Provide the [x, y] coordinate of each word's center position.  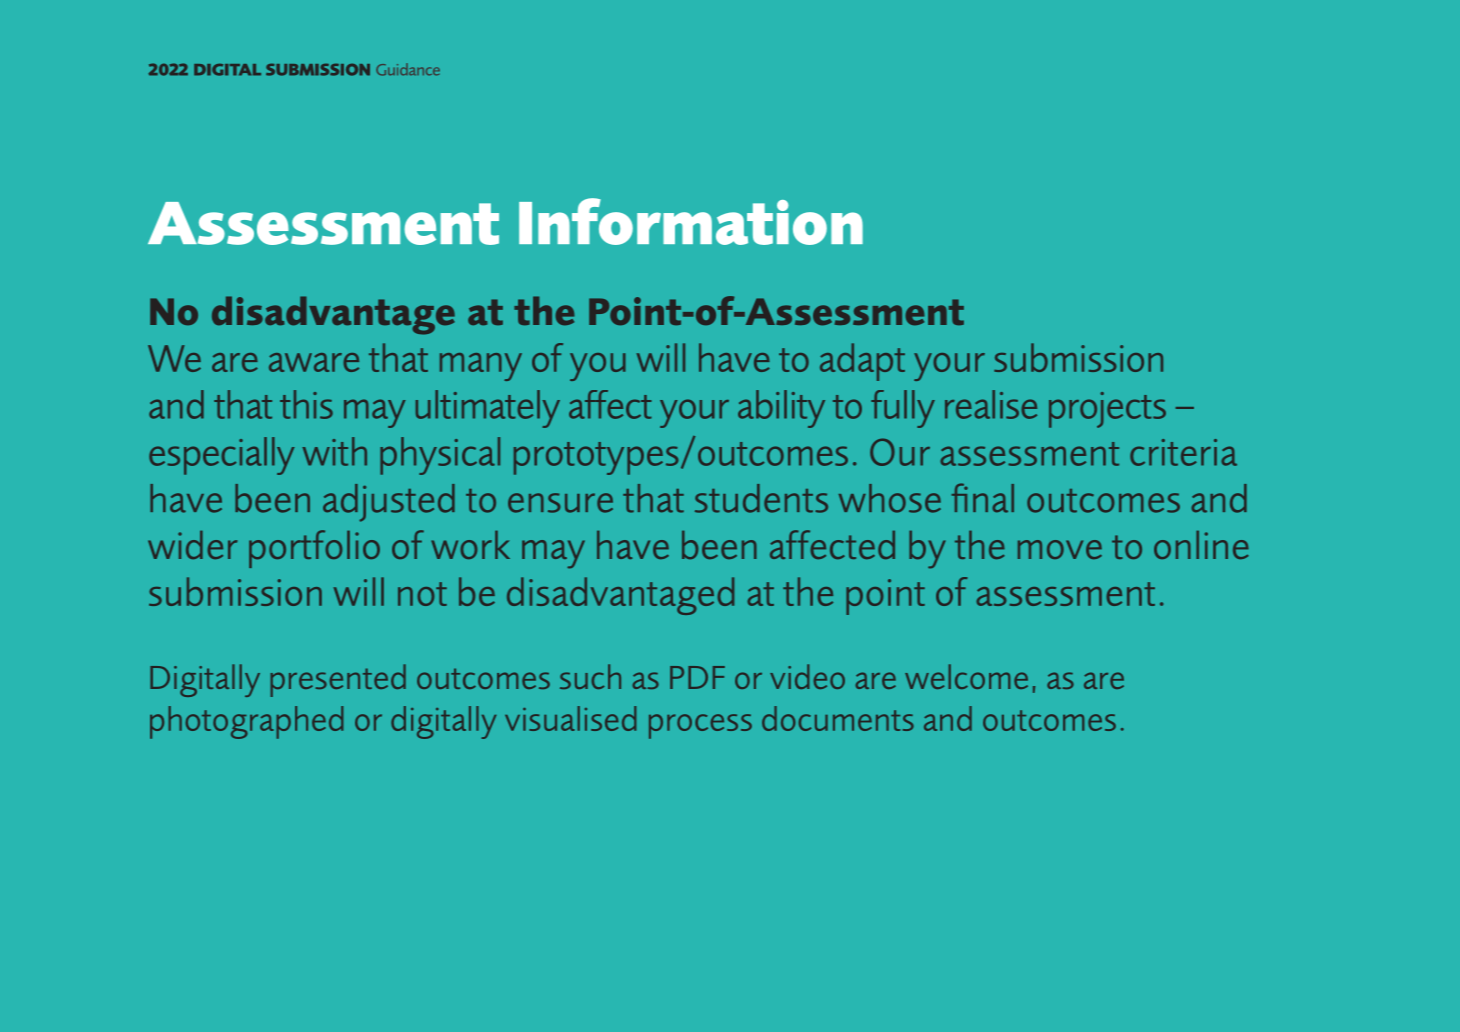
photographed [246, 722]
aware [314, 362]
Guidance [408, 69]
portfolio [314, 549]
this [306, 404]
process [700, 726]
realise [991, 404]
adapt [862, 362]
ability [781, 409]
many [481, 367]
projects [1107, 410]
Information [691, 221]
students [761, 498]
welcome [966, 676]
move [1060, 549]
